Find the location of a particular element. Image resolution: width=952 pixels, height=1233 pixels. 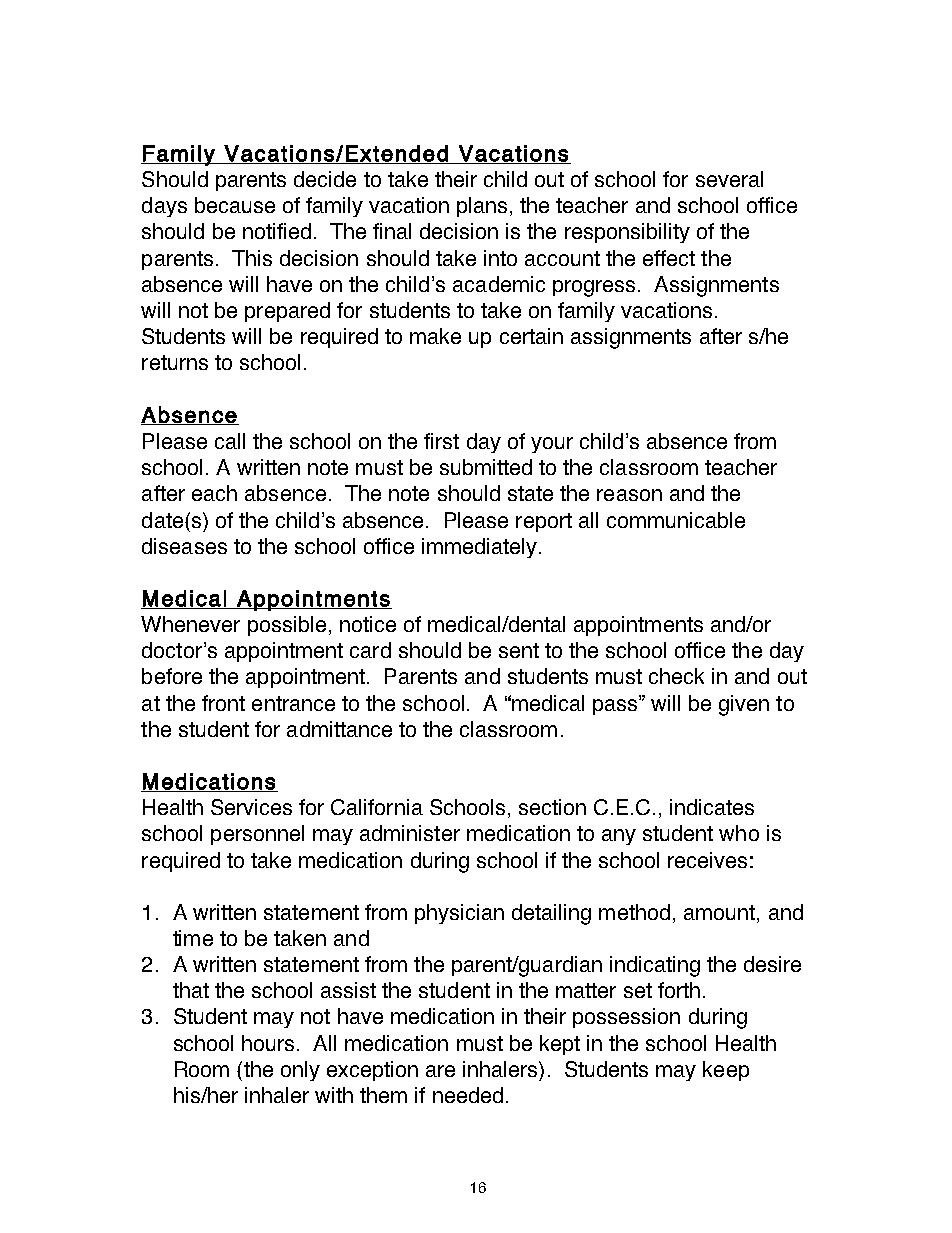

plans is located at coordinates (482, 207).
